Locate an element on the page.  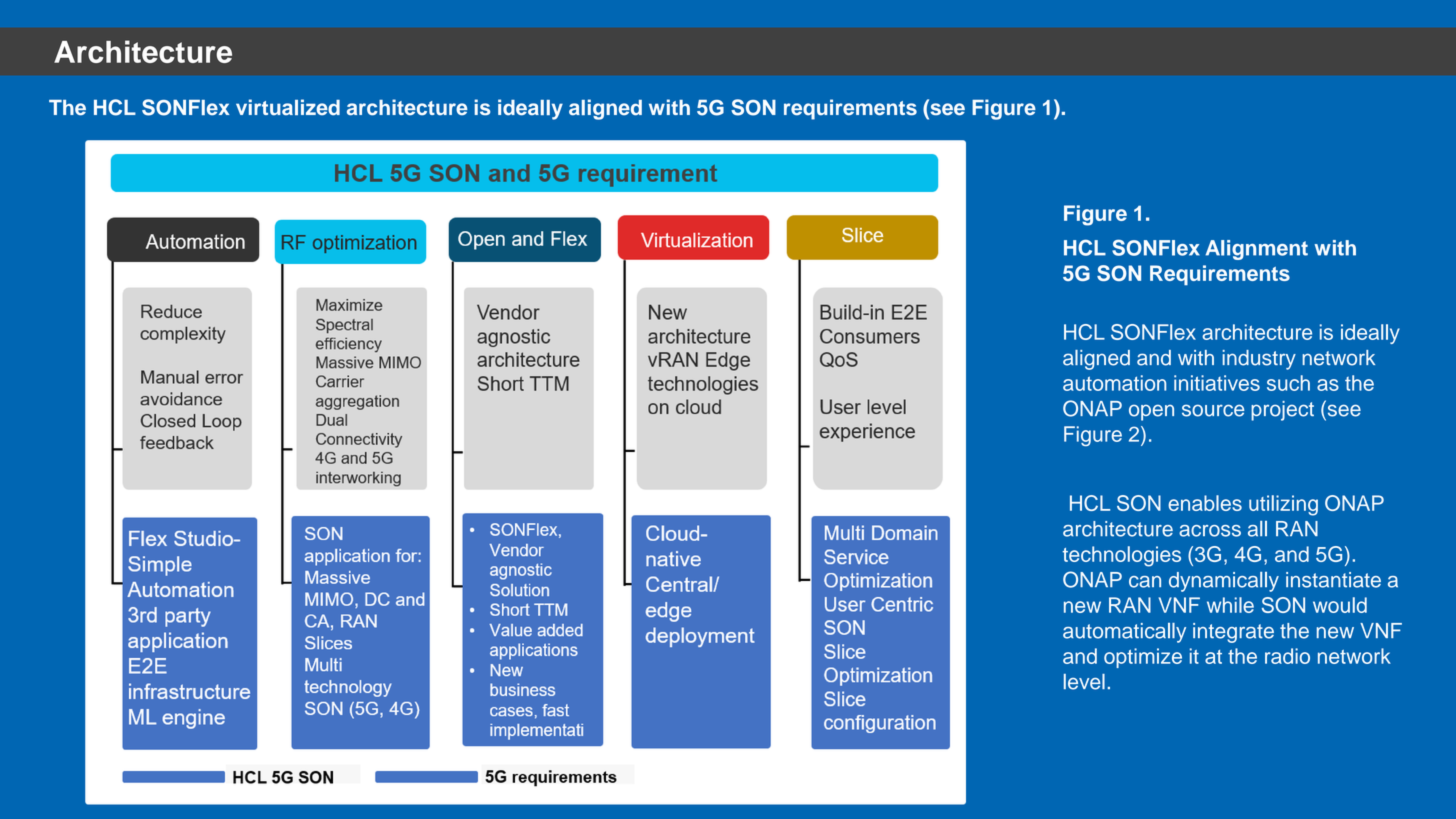
across is located at coordinates (1210, 531).
